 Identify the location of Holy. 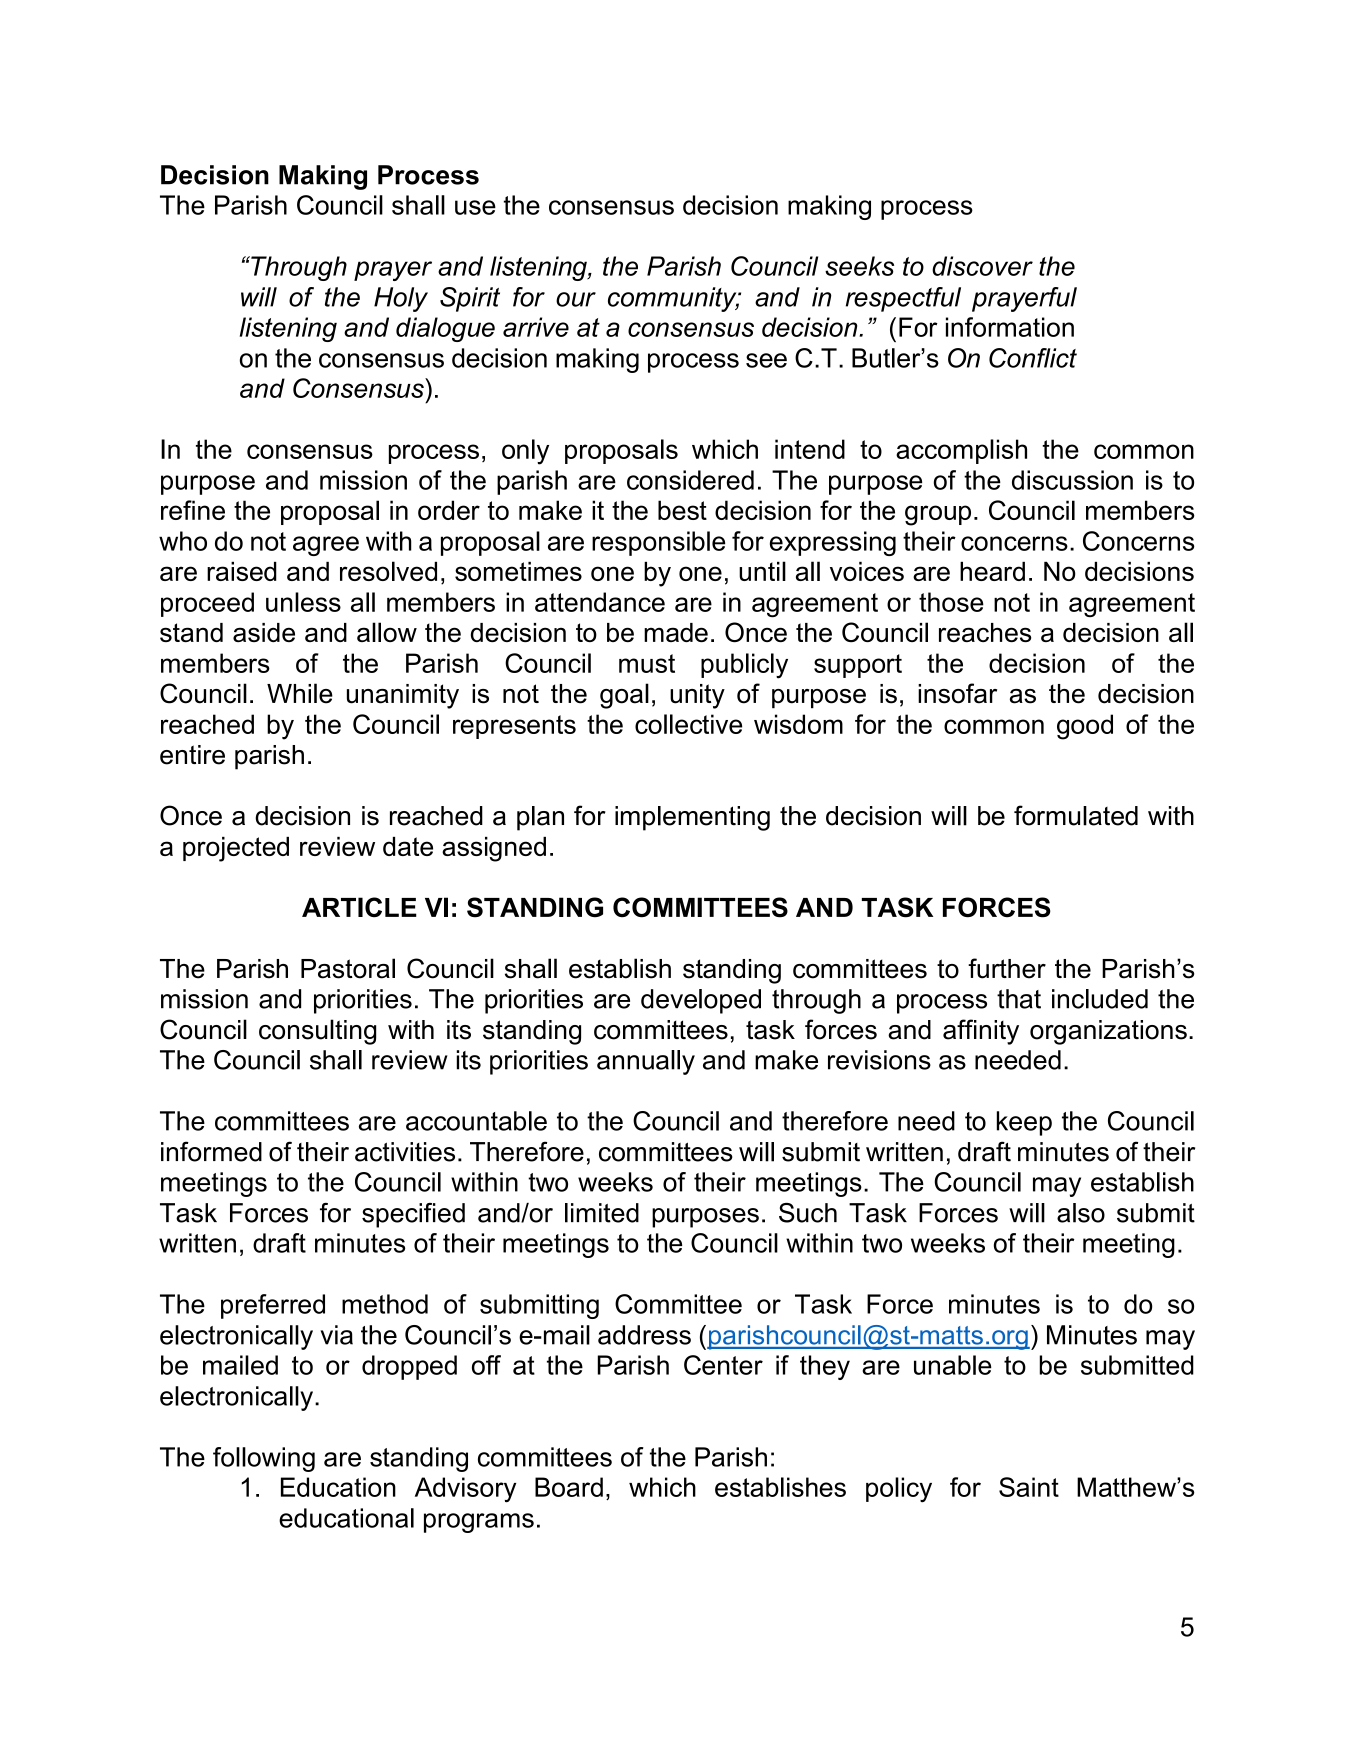
(401, 299).
